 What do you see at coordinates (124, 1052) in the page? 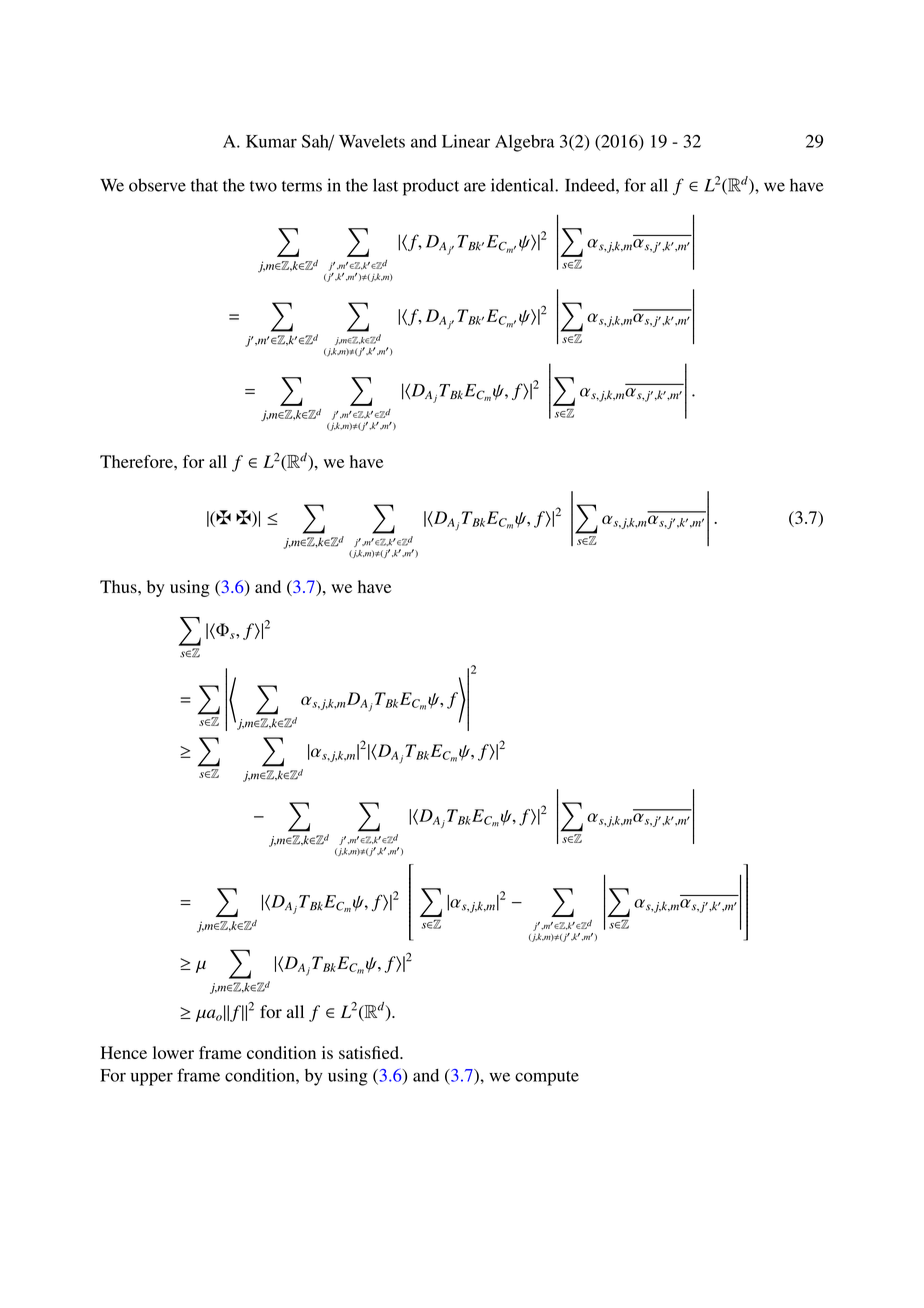
I see `Hence` at bounding box center [124, 1052].
